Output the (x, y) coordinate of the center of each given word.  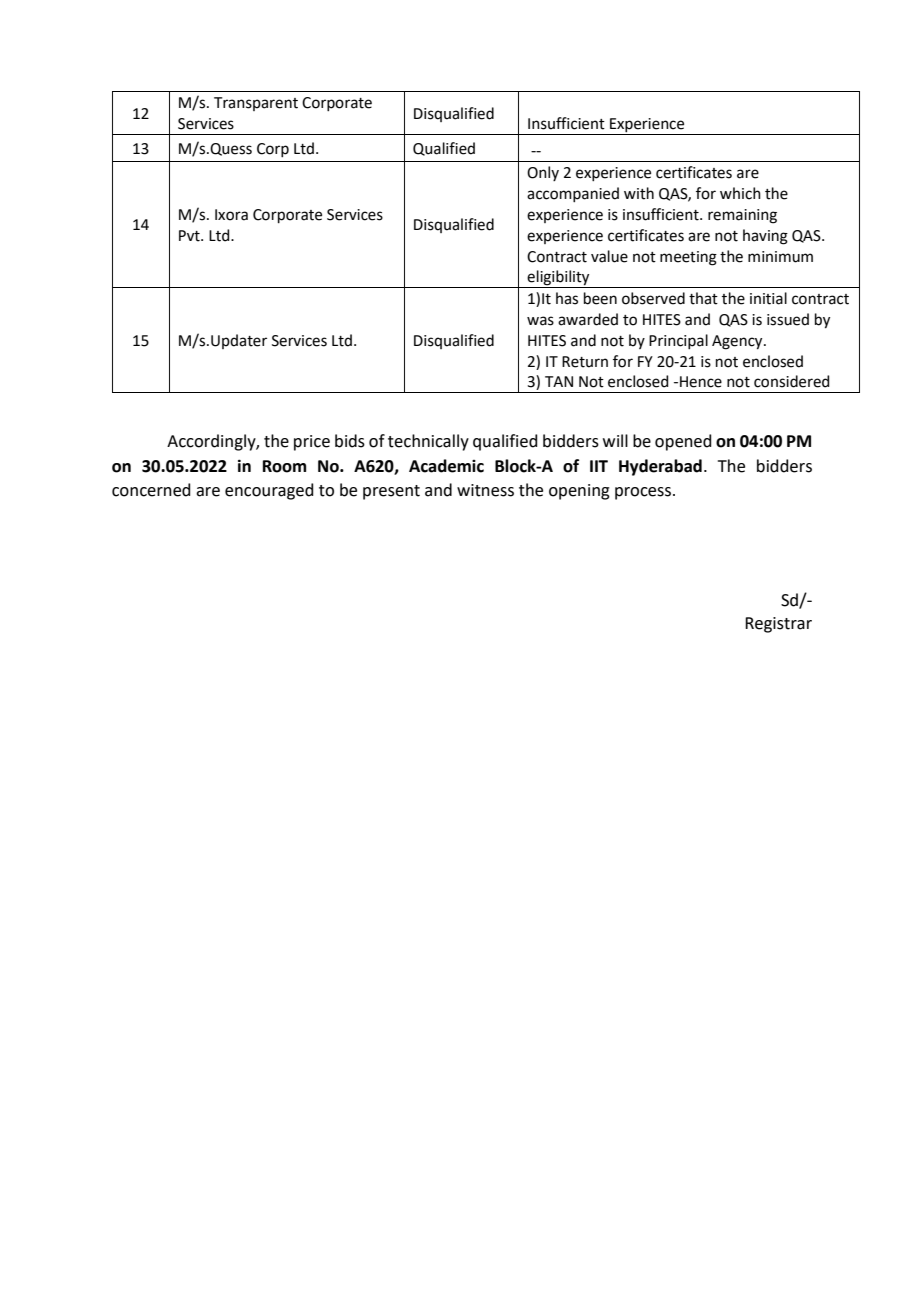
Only (543, 173)
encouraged (269, 491)
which (740, 193)
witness (485, 490)
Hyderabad (660, 467)
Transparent (256, 104)
